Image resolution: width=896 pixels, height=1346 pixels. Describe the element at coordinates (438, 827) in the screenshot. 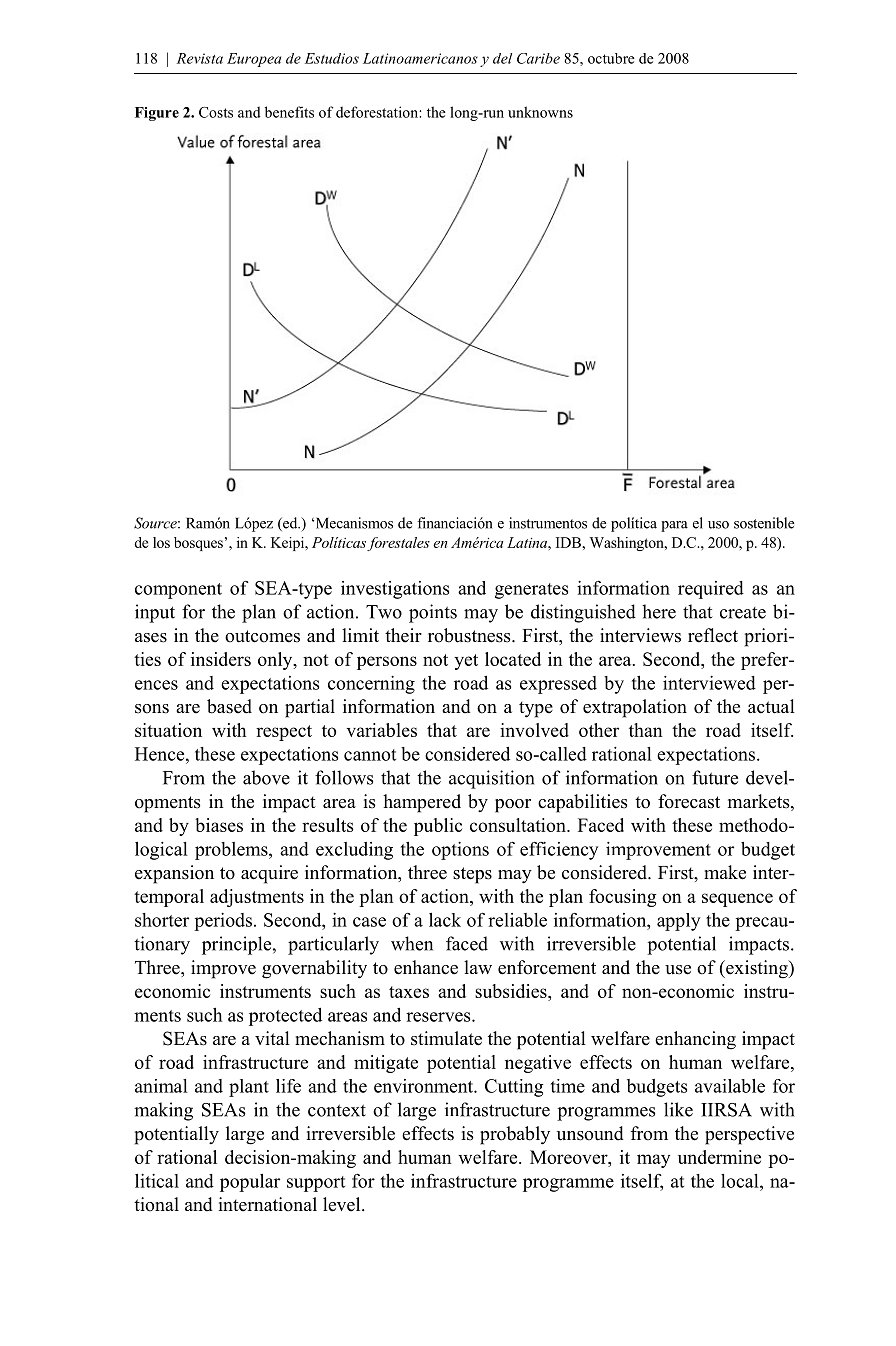

I see `public` at that location.
